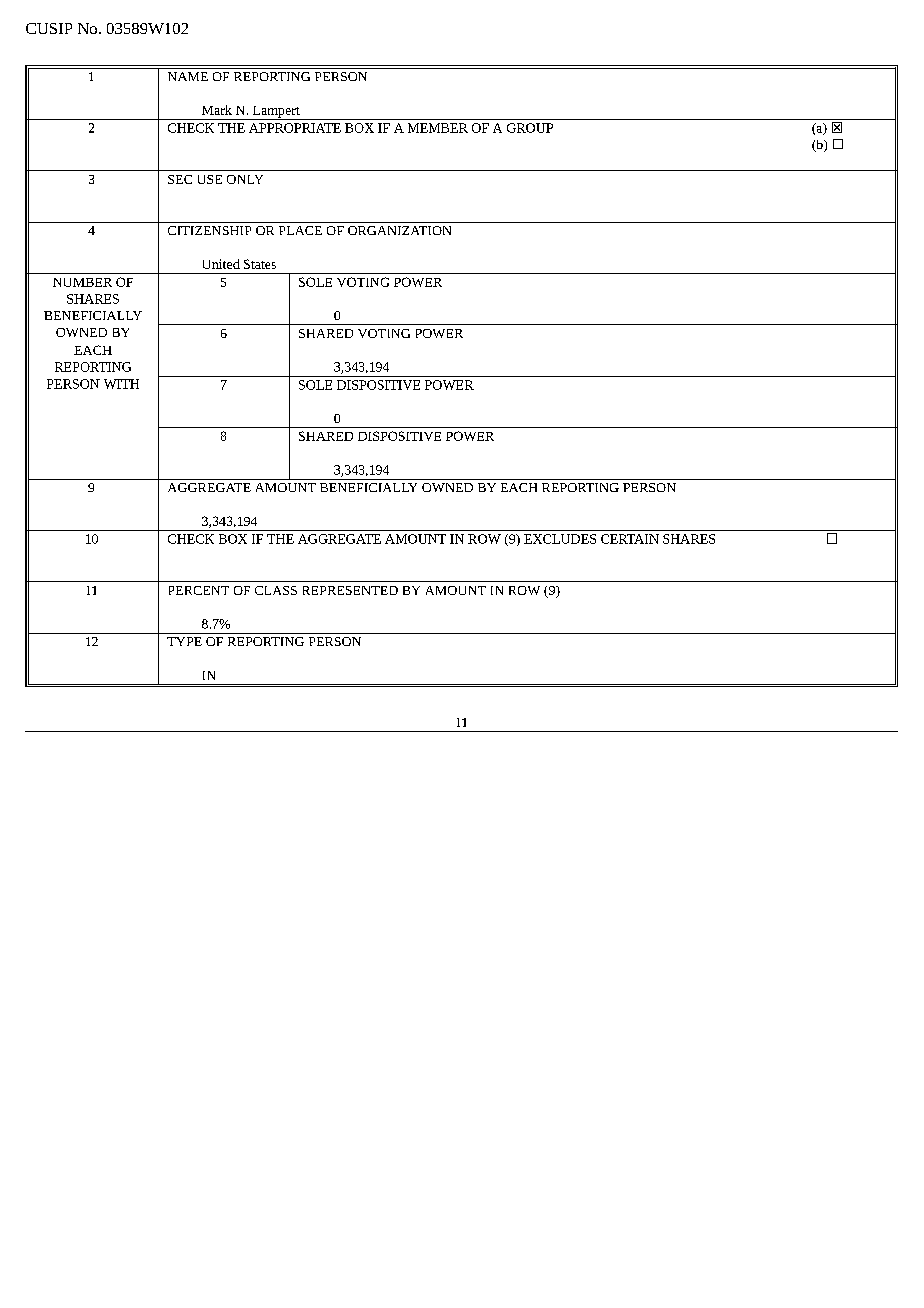  I want to click on CITIZENSHIP, so click(209, 230).
